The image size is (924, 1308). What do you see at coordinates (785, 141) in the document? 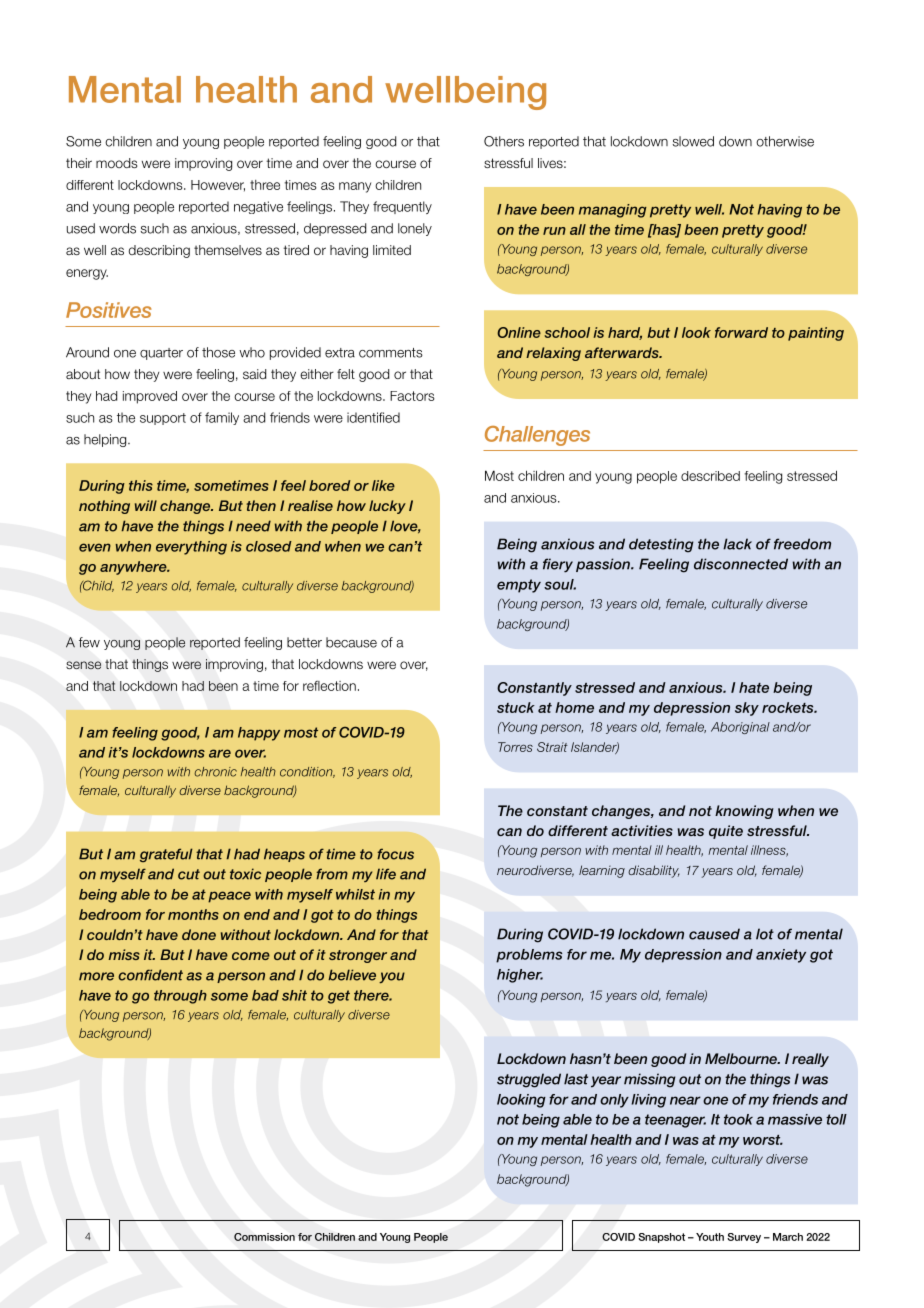
I see `otherwise` at bounding box center [785, 141].
